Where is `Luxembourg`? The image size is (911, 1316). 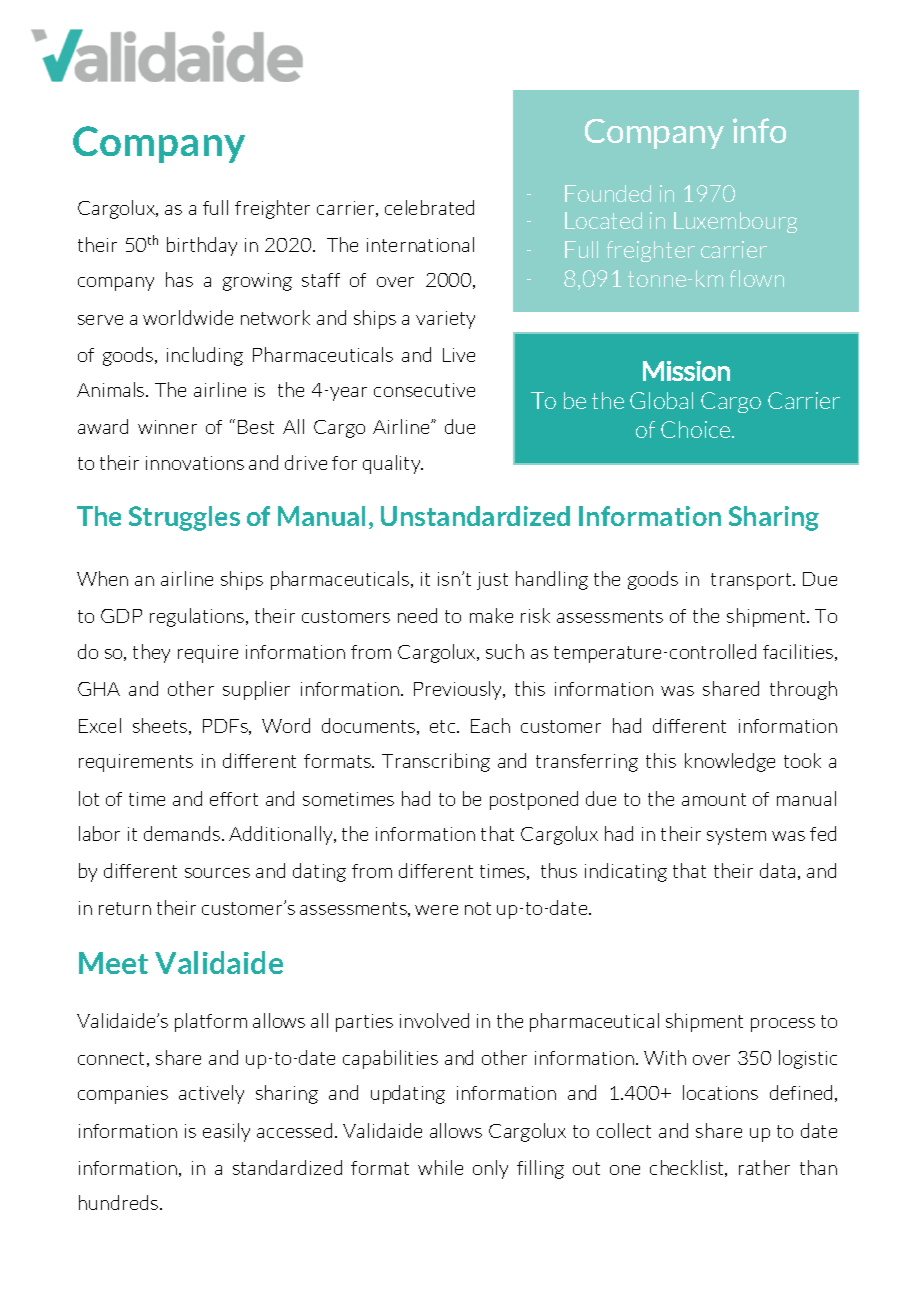 Luxembourg is located at coordinates (735, 222).
